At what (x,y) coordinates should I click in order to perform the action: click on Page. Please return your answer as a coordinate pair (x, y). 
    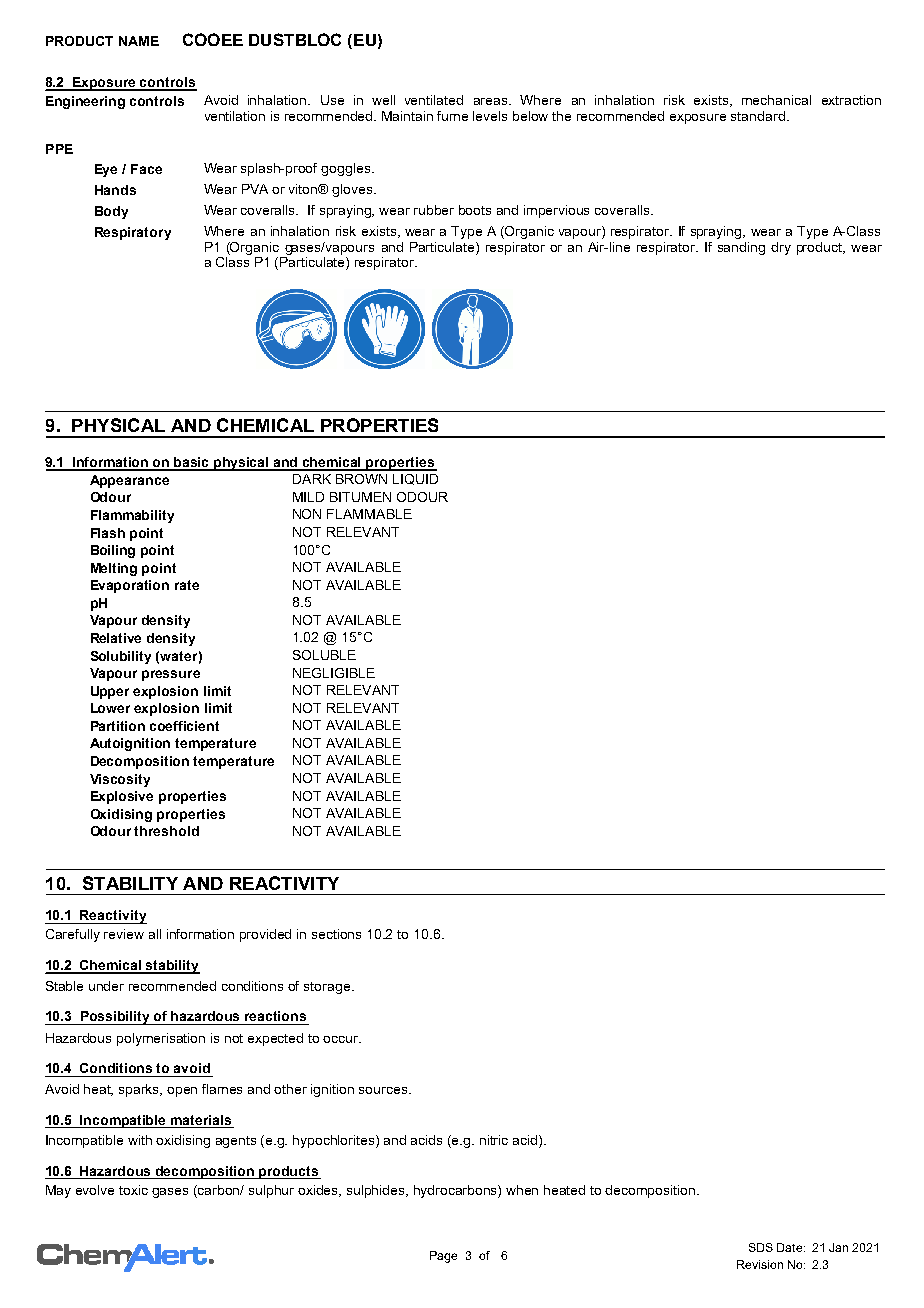
    Looking at the image, I should click on (443, 1257).
